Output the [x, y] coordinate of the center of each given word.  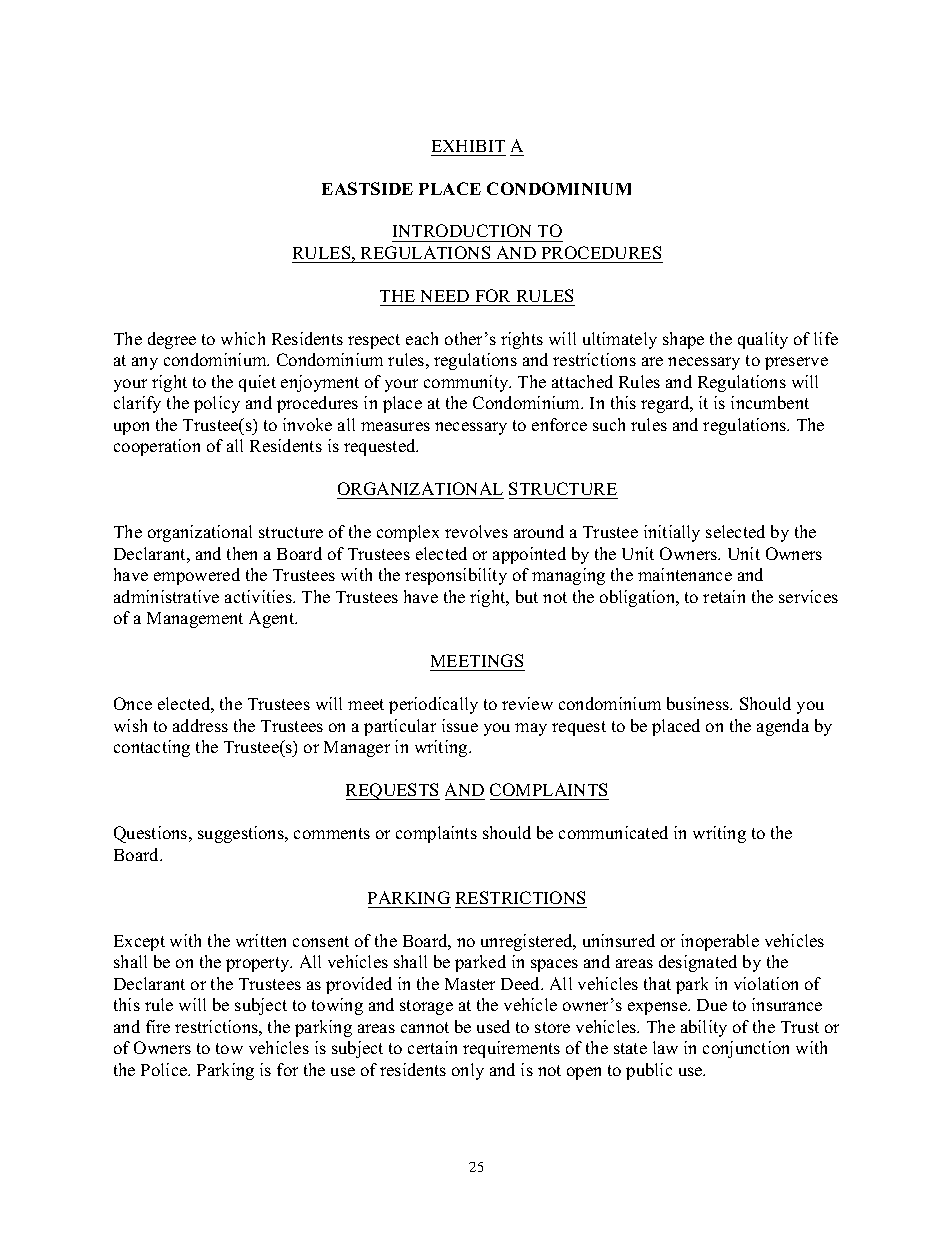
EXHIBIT [468, 146]
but [527, 596]
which [243, 338]
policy [217, 404]
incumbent [770, 402]
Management [195, 620]
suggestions [242, 834]
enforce [559, 424]
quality [763, 340]
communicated [613, 832]
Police [165, 1069]
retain [724, 596]
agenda [783, 727]
